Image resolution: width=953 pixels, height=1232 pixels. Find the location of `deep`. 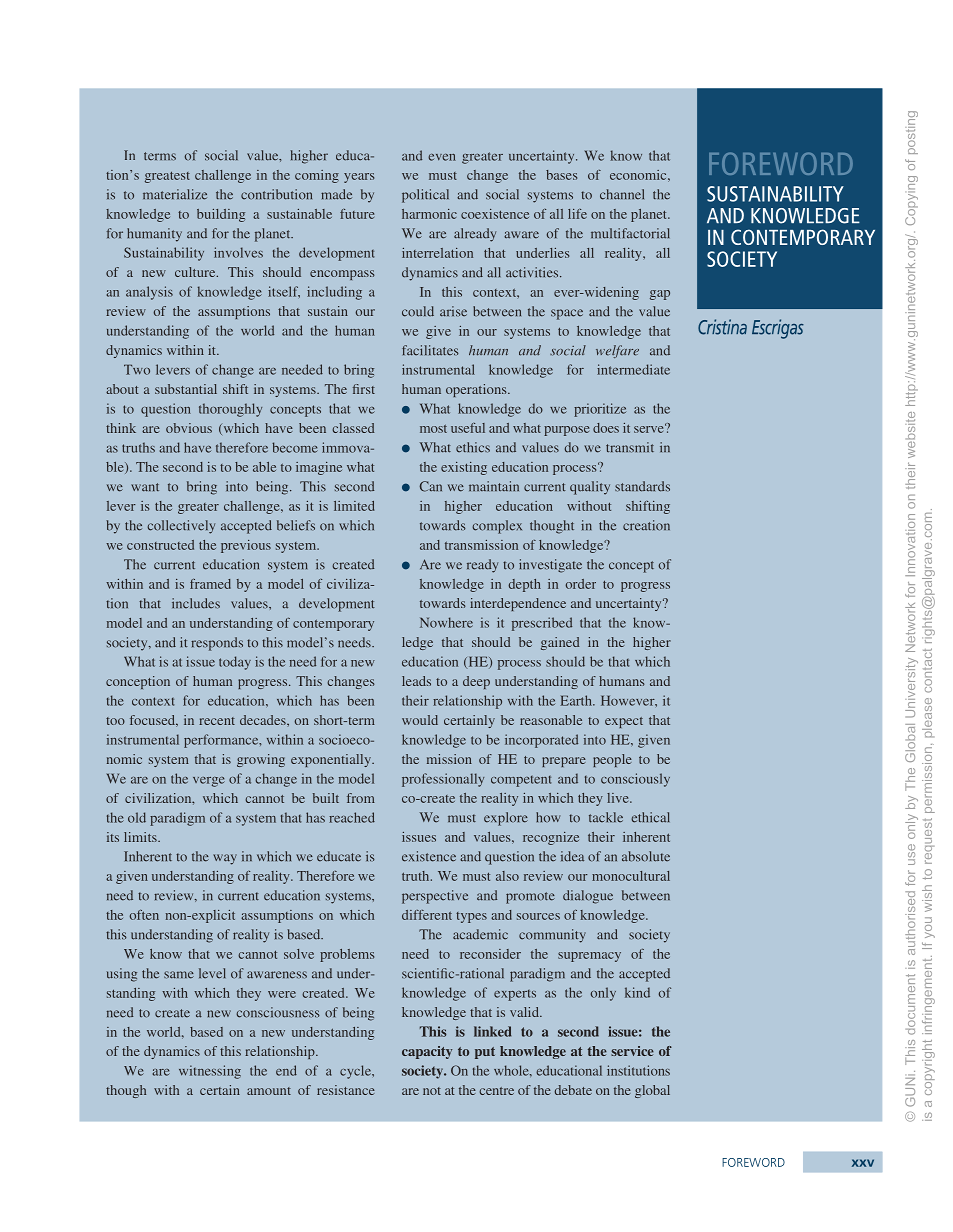

deep is located at coordinates (476, 682).
